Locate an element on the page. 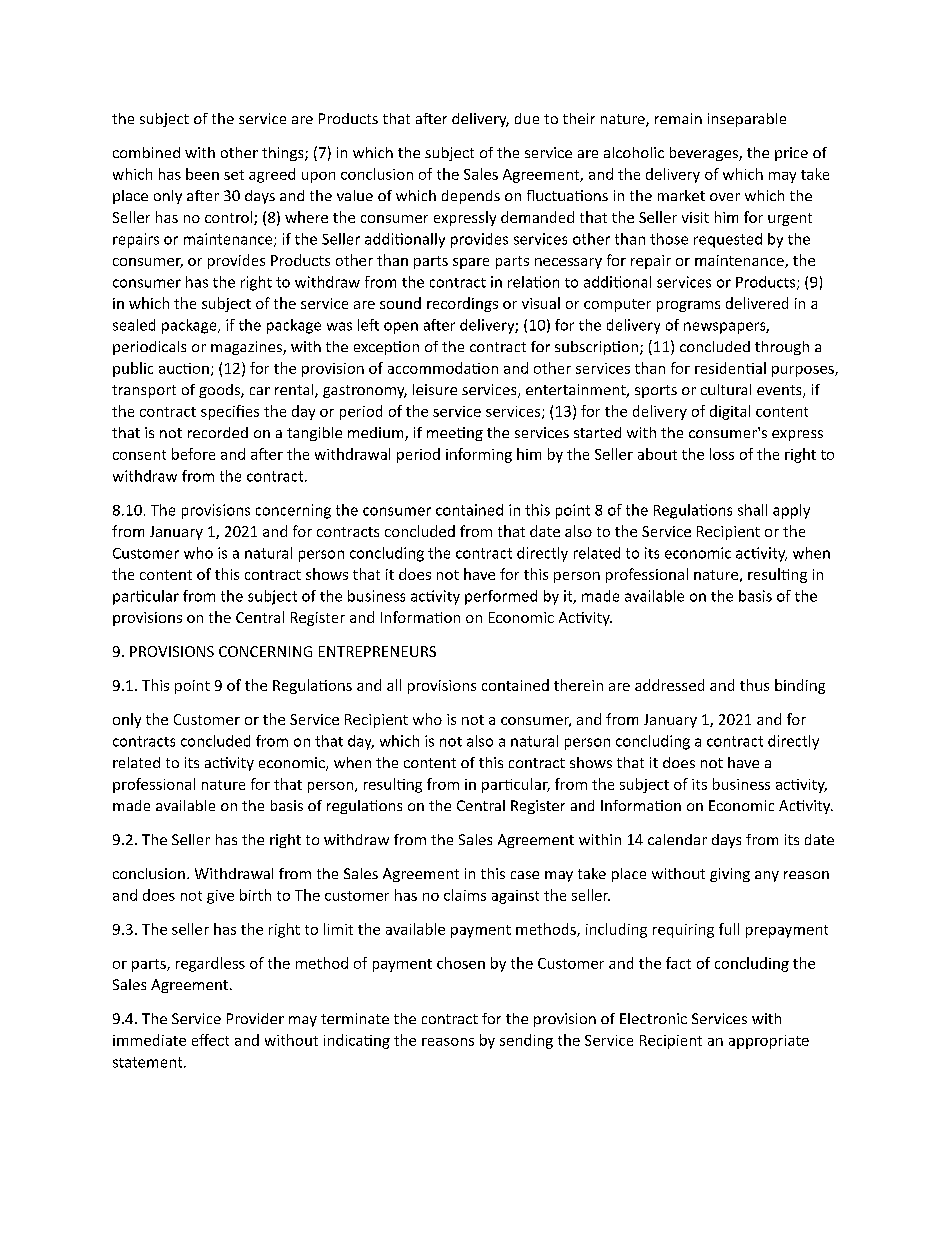 Image resolution: width=952 pixels, height=1233 pixels. thus is located at coordinates (754, 685).
